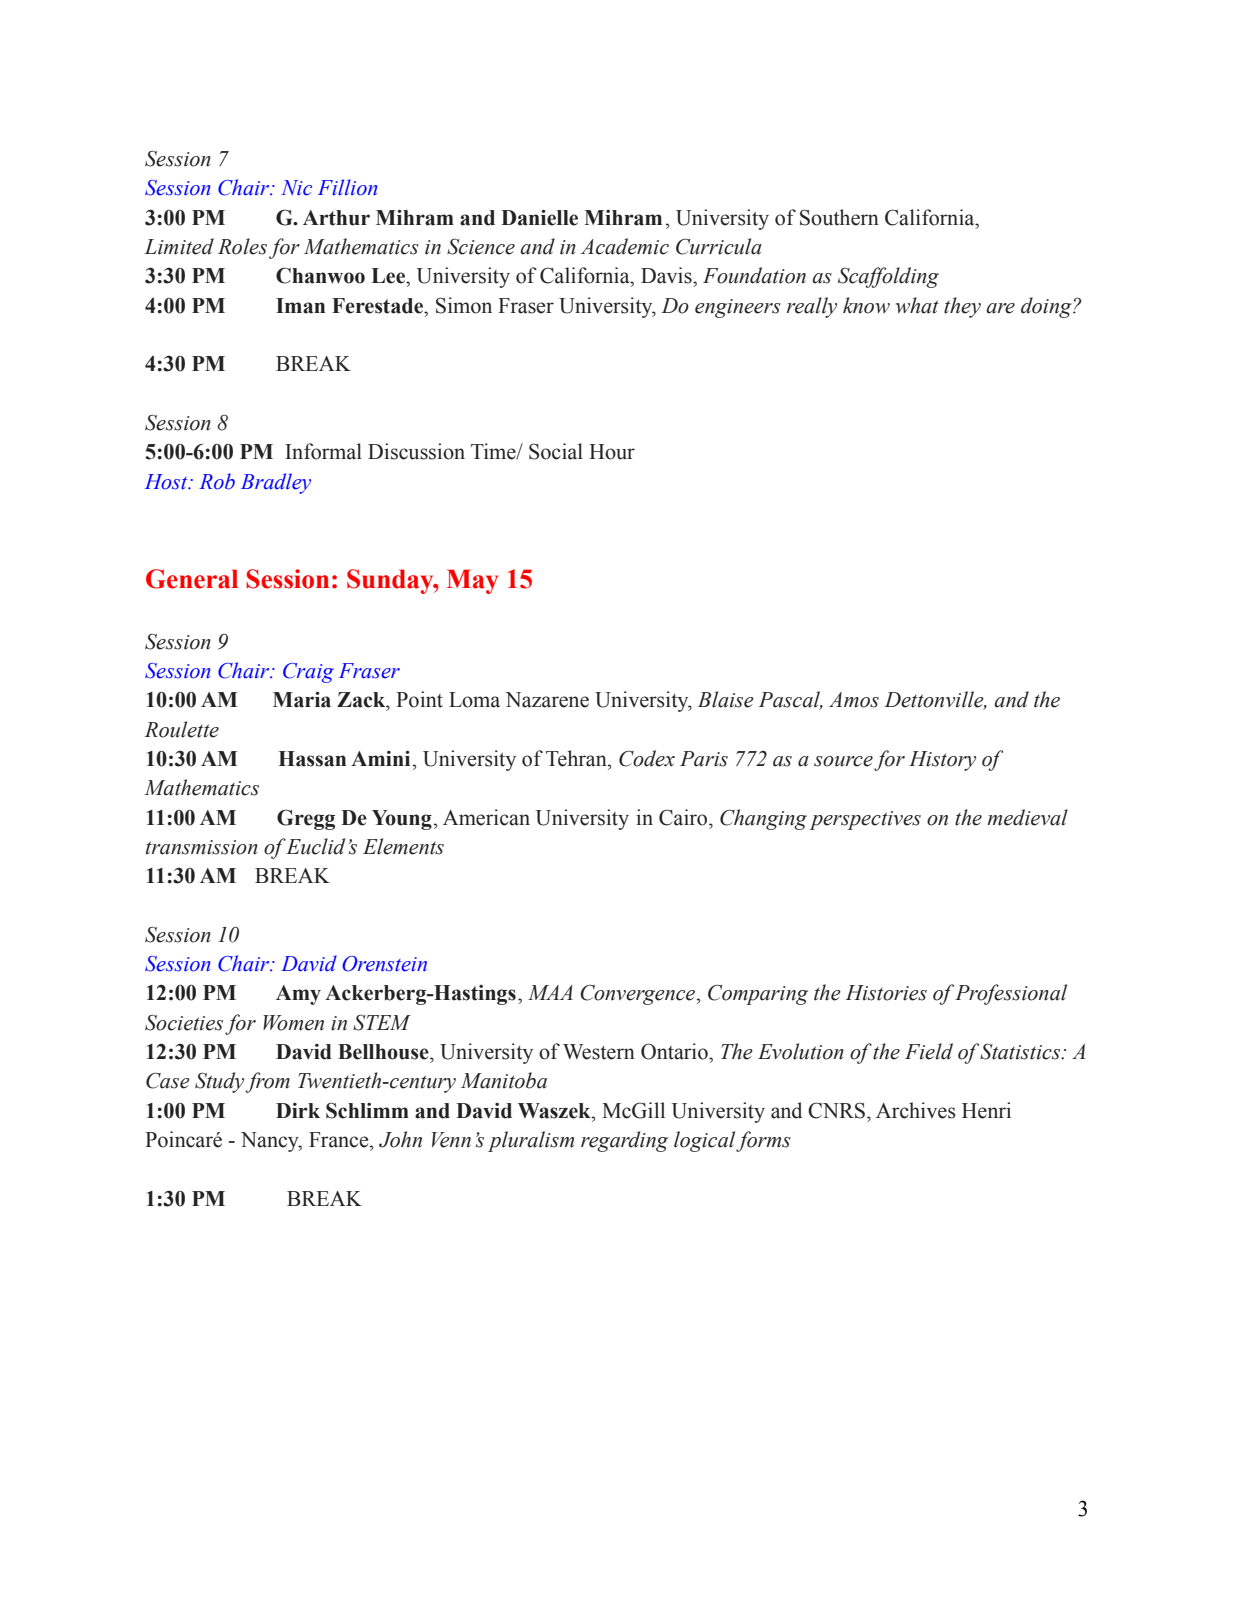  I want to click on Academic, so click(625, 246).
